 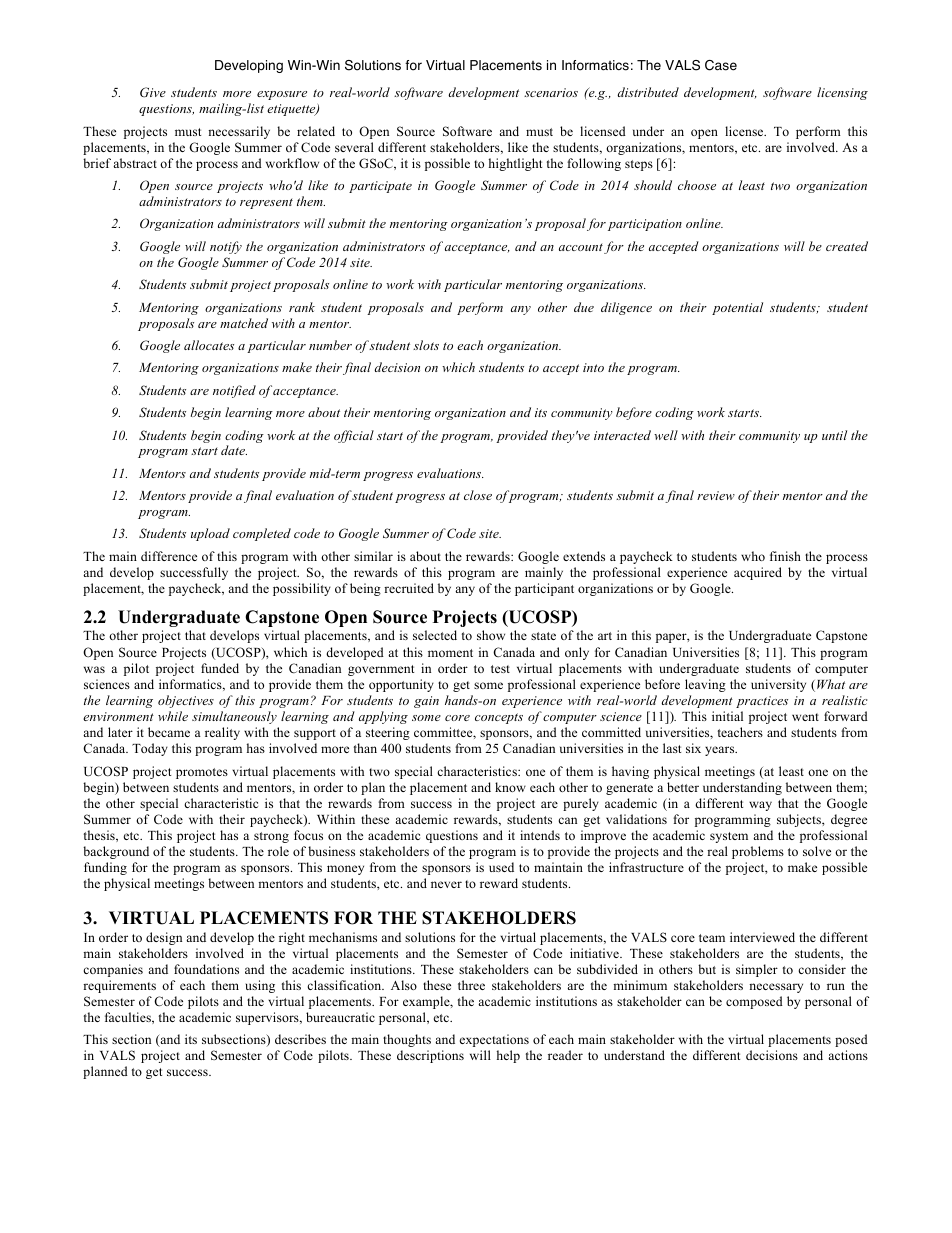 What do you see at coordinates (721, 65) in the screenshot?
I see `Case` at bounding box center [721, 65].
